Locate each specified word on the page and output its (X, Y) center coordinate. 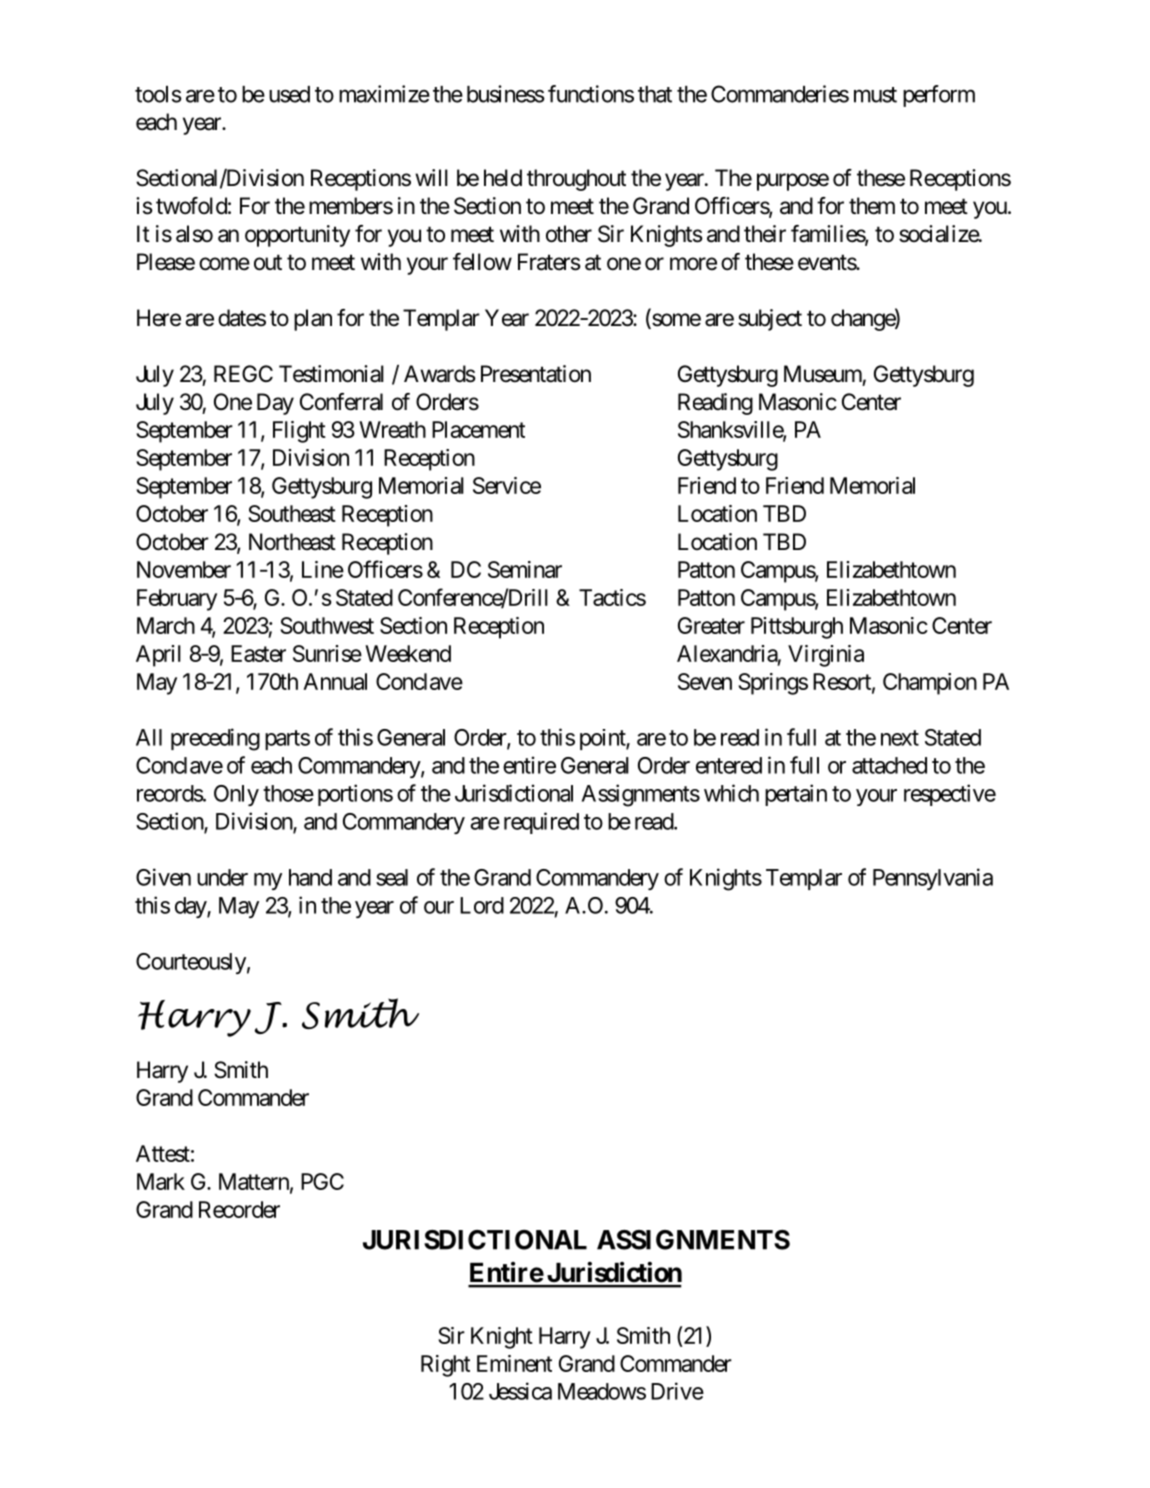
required (541, 823)
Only (236, 795)
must (875, 95)
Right (445, 1366)
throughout (576, 180)
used (289, 94)
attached (889, 765)
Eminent (514, 1363)
